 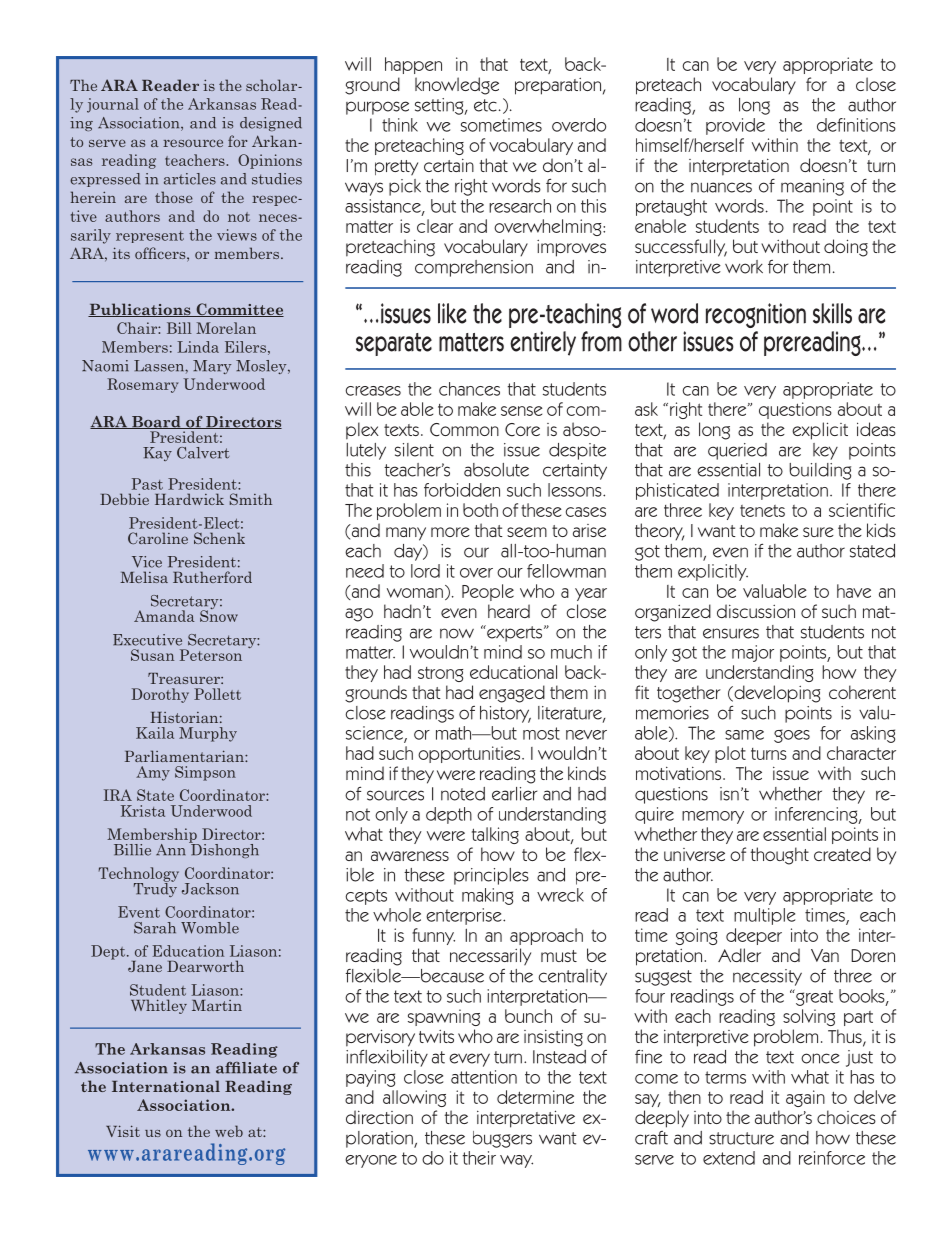 I want to click on noted, so click(x=463, y=794).
